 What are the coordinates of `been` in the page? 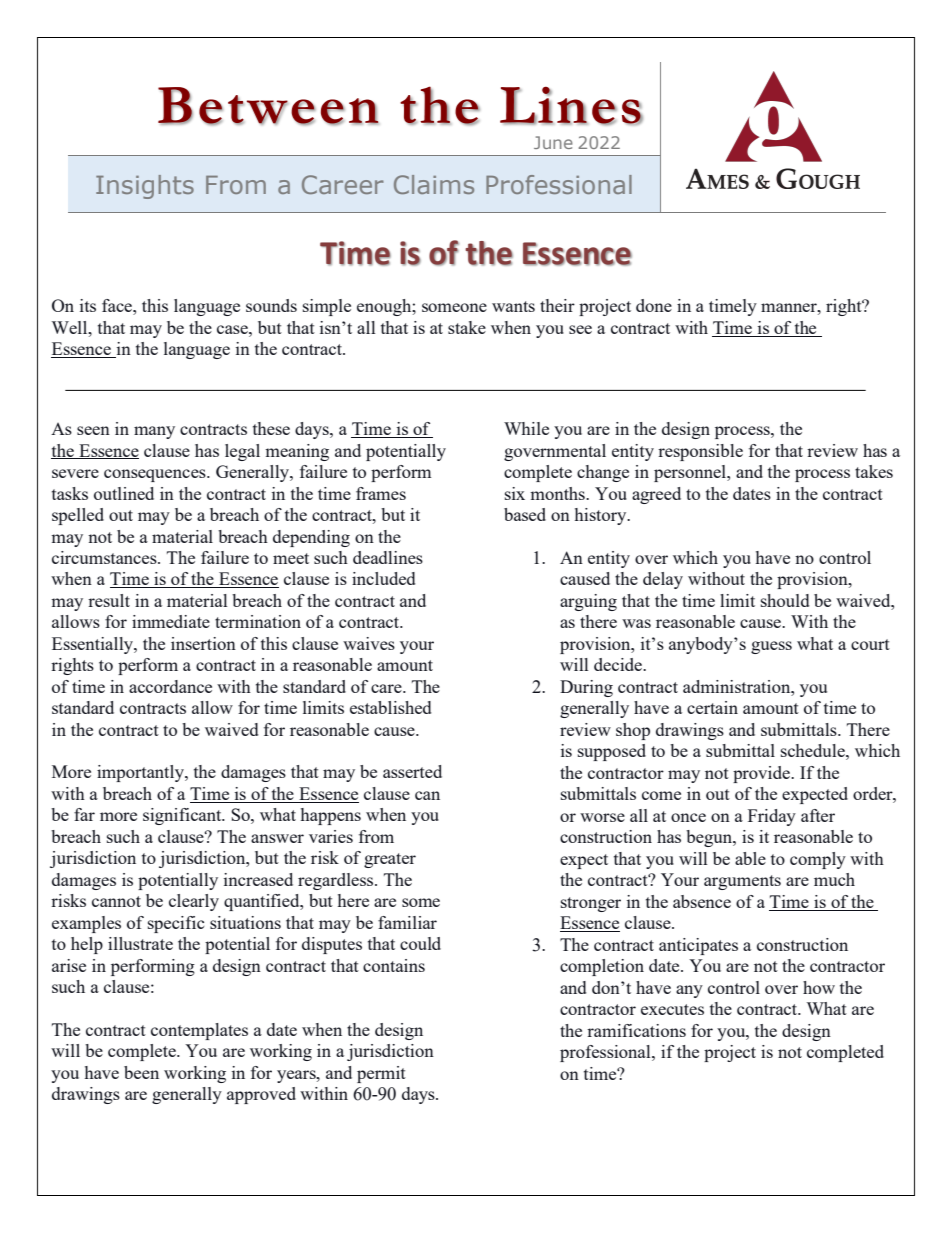 It's located at (141, 1072).
